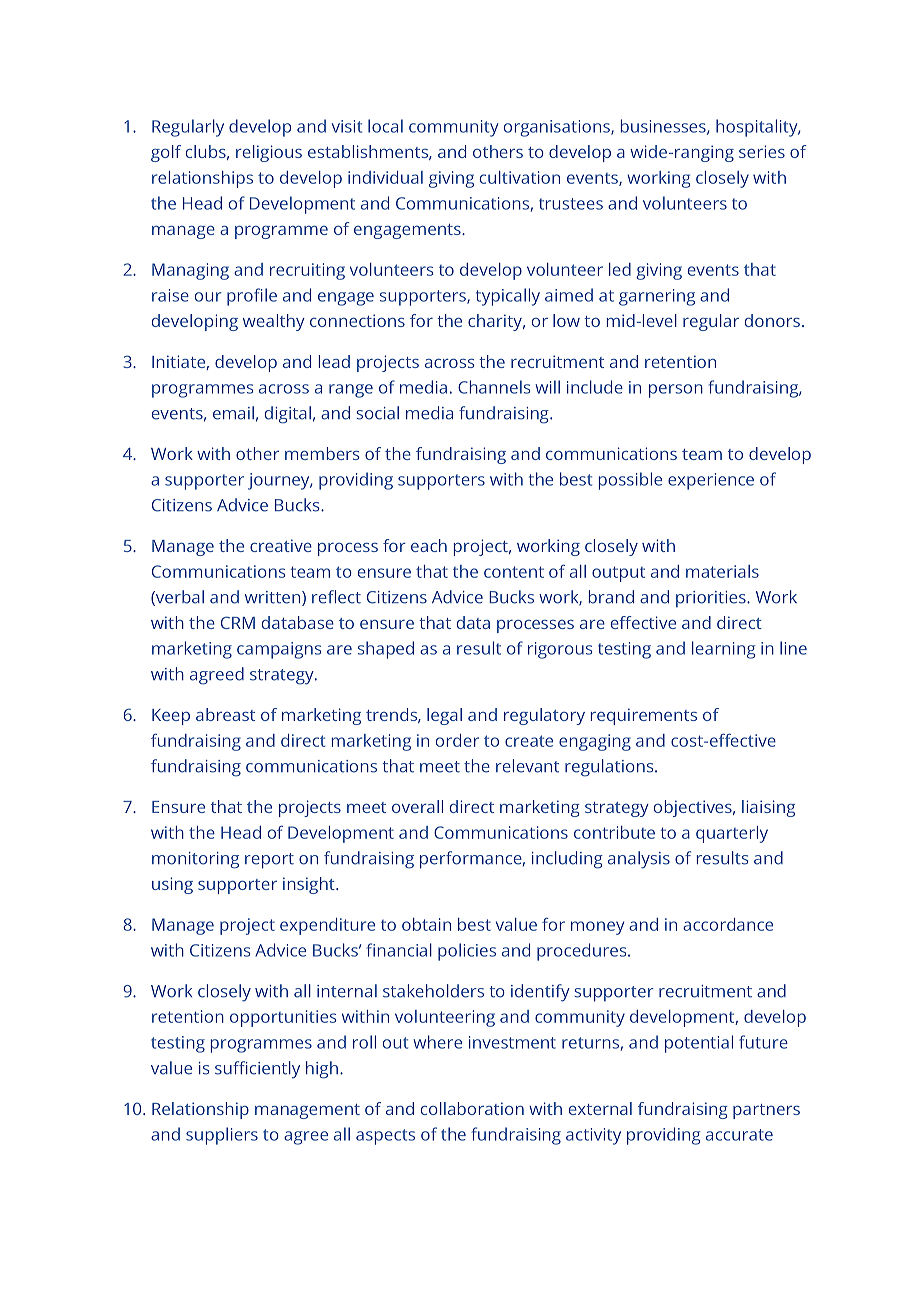 Image resolution: width=924 pixels, height=1308 pixels. What do you see at coordinates (762, 151) in the screenshot?
I see `series` at bounding box center [762, 151].
